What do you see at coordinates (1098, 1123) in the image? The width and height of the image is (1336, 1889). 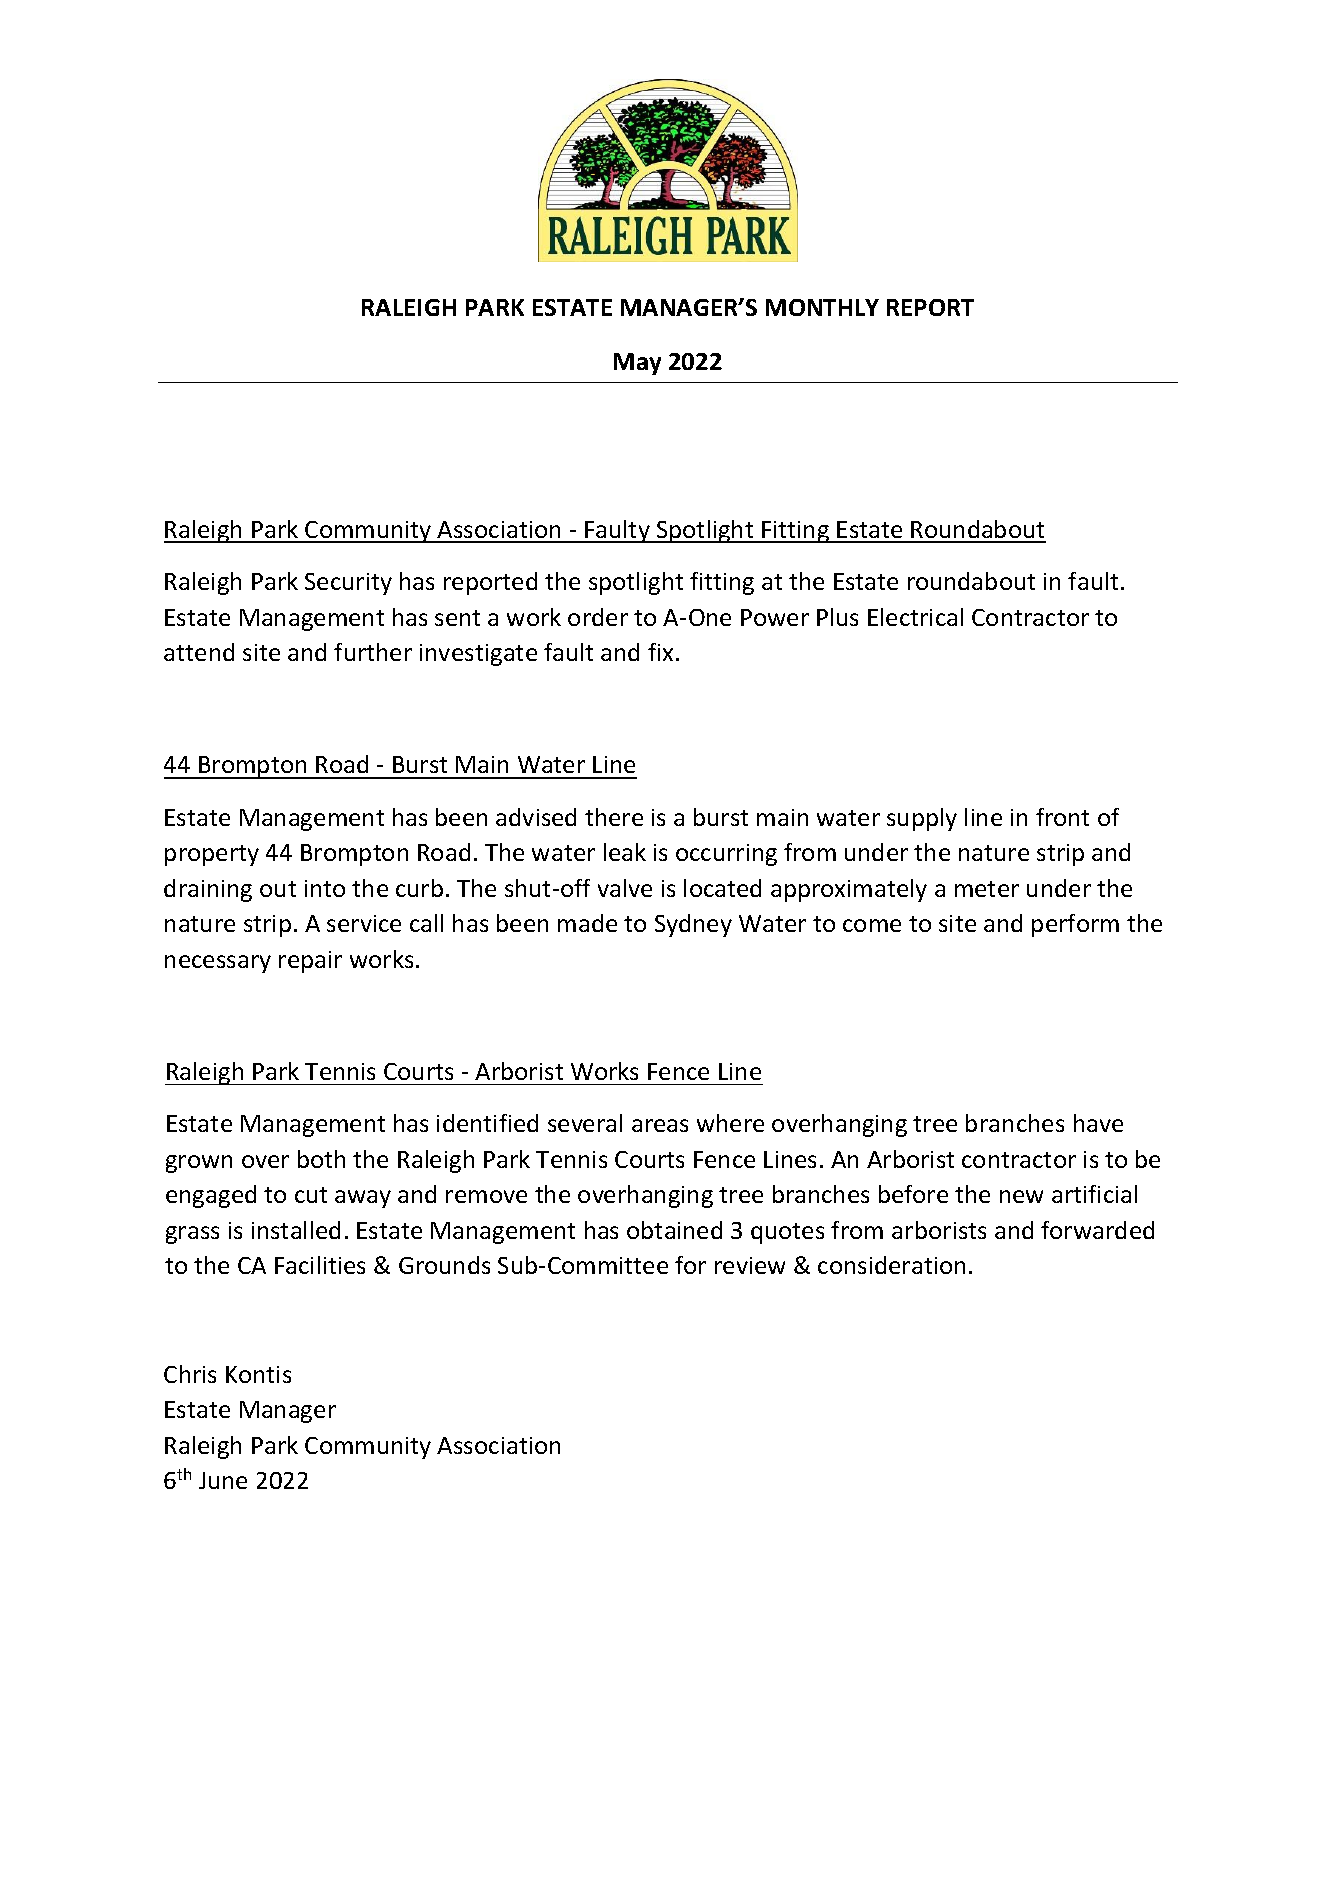 I see `have` at bounding box center [1098, 1123].
